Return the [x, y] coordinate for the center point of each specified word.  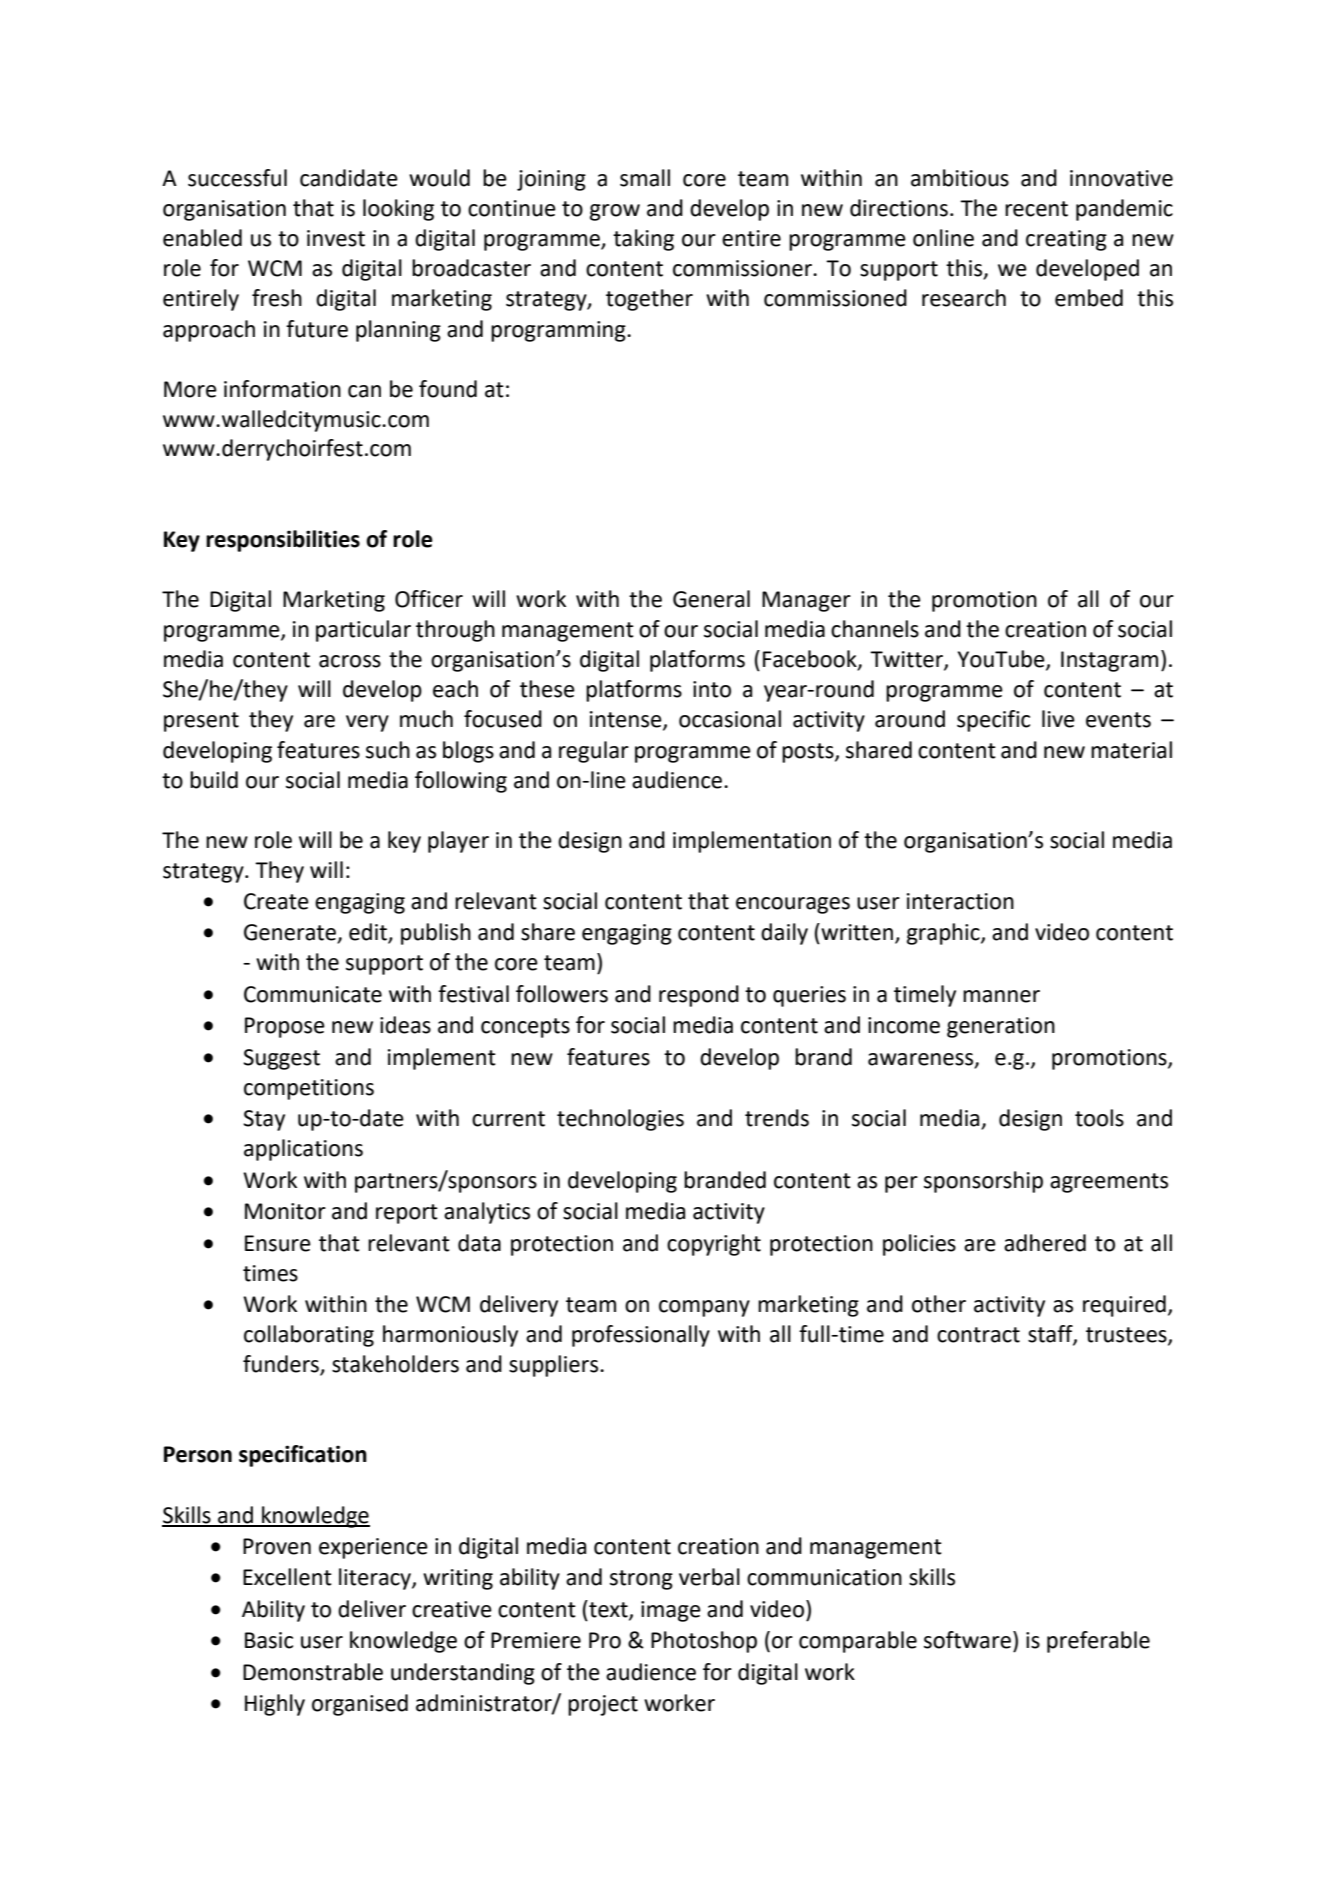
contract [978, 1335]
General [711, 599]
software [967, 1640]
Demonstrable [313, 1672]
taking [643, 240]
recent [1036, 209]
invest [336, 238]
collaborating [309, 1336]
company [704, 1308]
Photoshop [704, 1642]
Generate [291, 933]
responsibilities [283, 541]
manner [1001, 996]
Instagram [1109, 661]
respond [699, 996]
